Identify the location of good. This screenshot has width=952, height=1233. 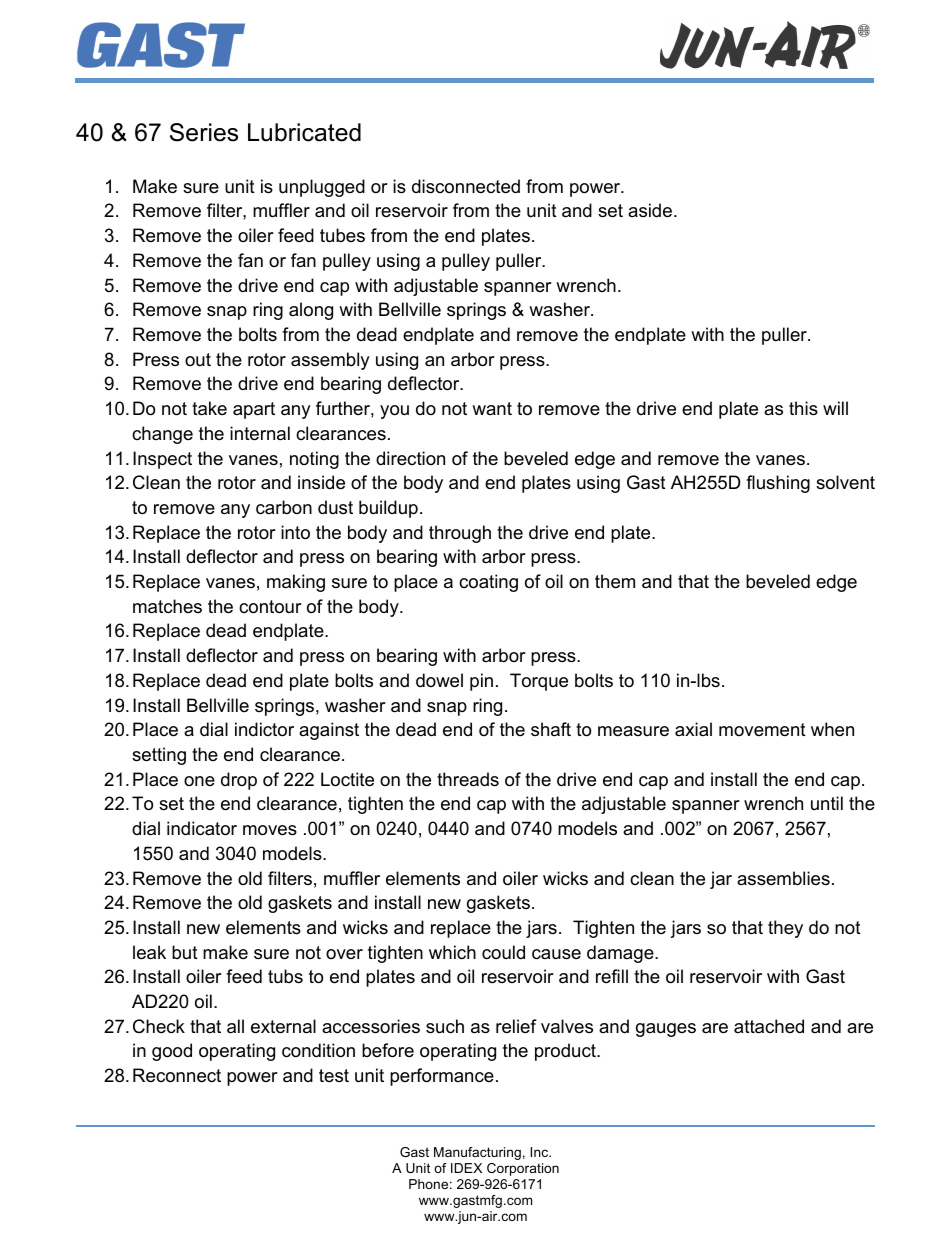
(172, 1052).
